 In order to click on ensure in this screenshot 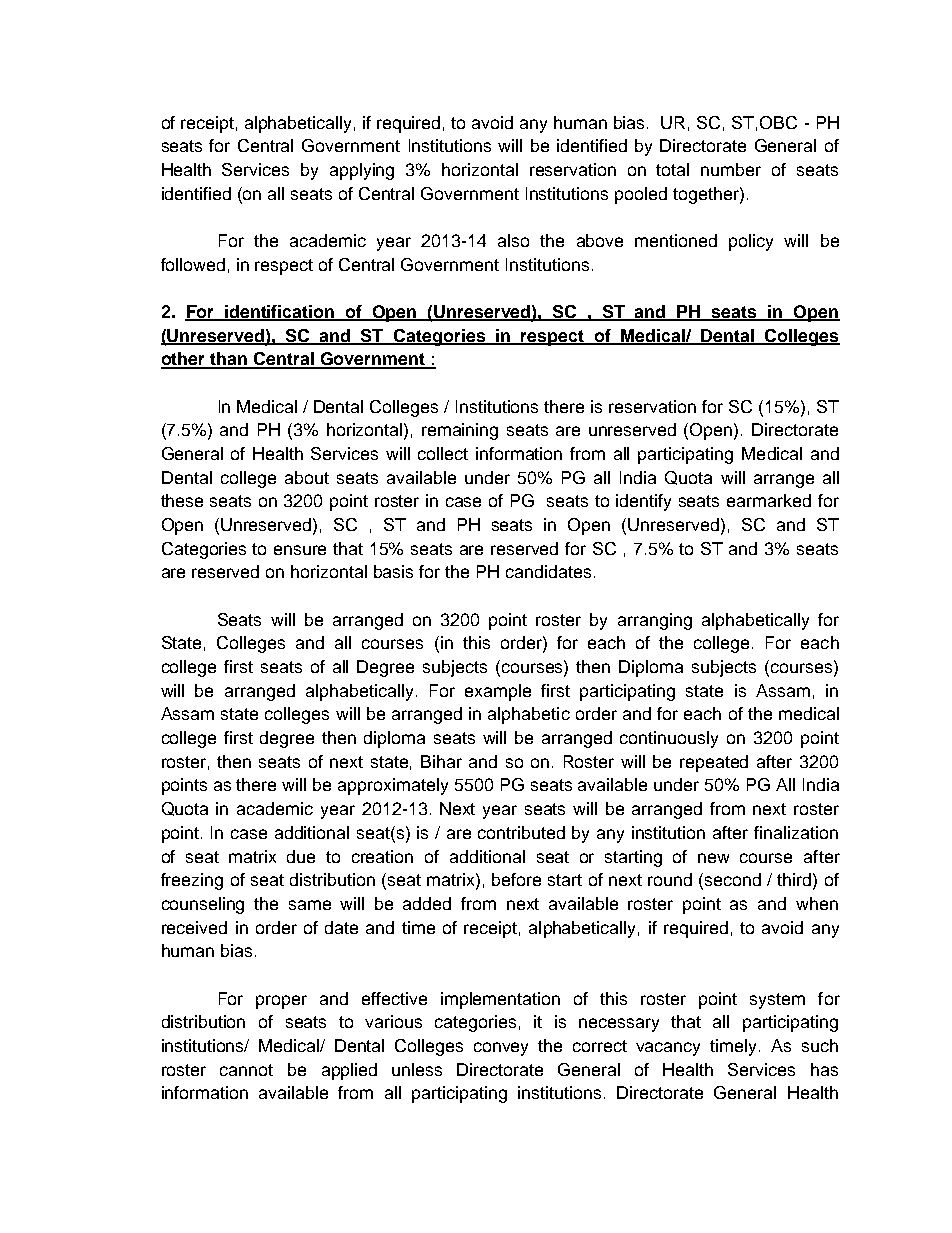, I will do `click(300, 550)`.
